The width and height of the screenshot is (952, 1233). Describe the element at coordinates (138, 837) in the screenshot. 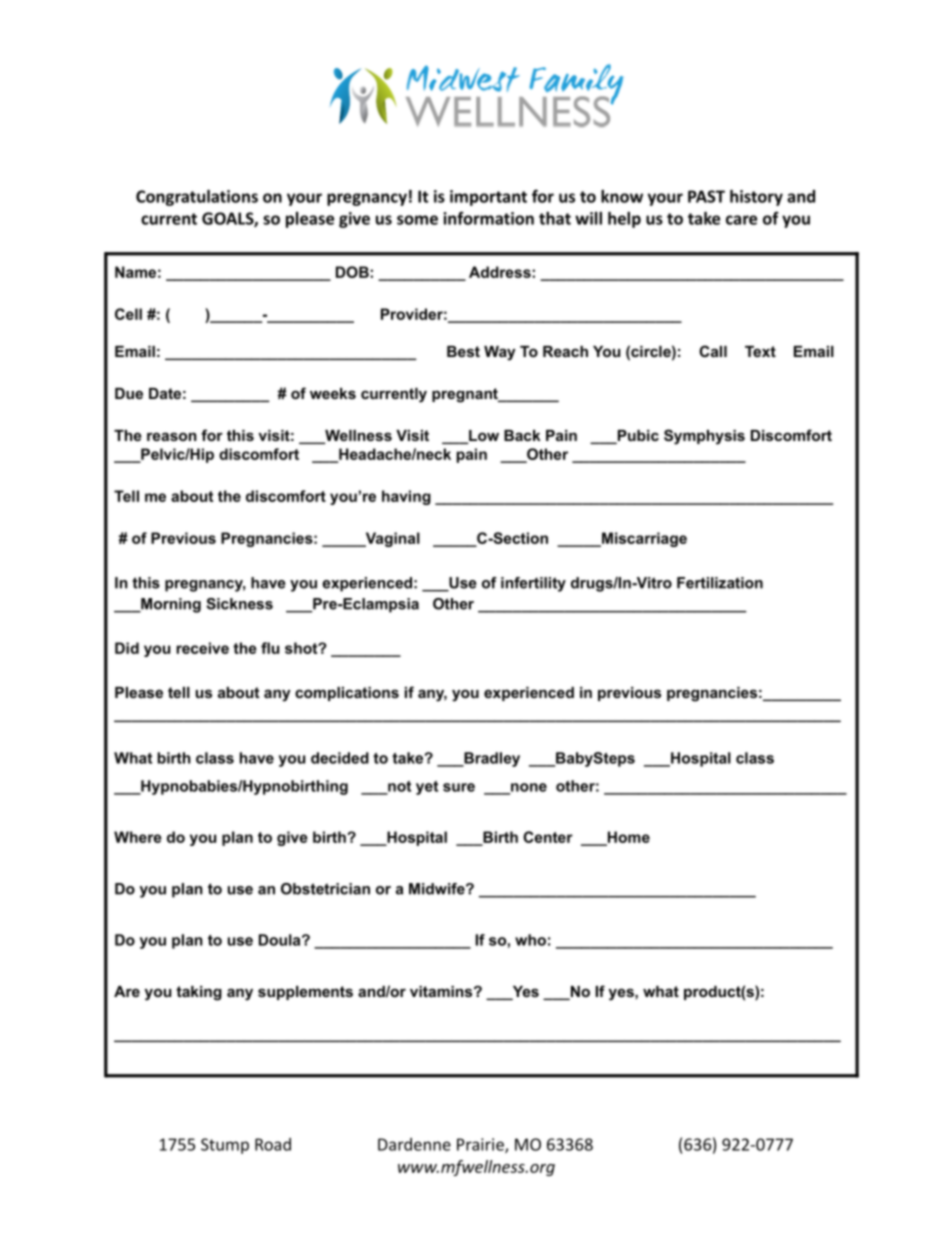

I see `Where` at that location.
